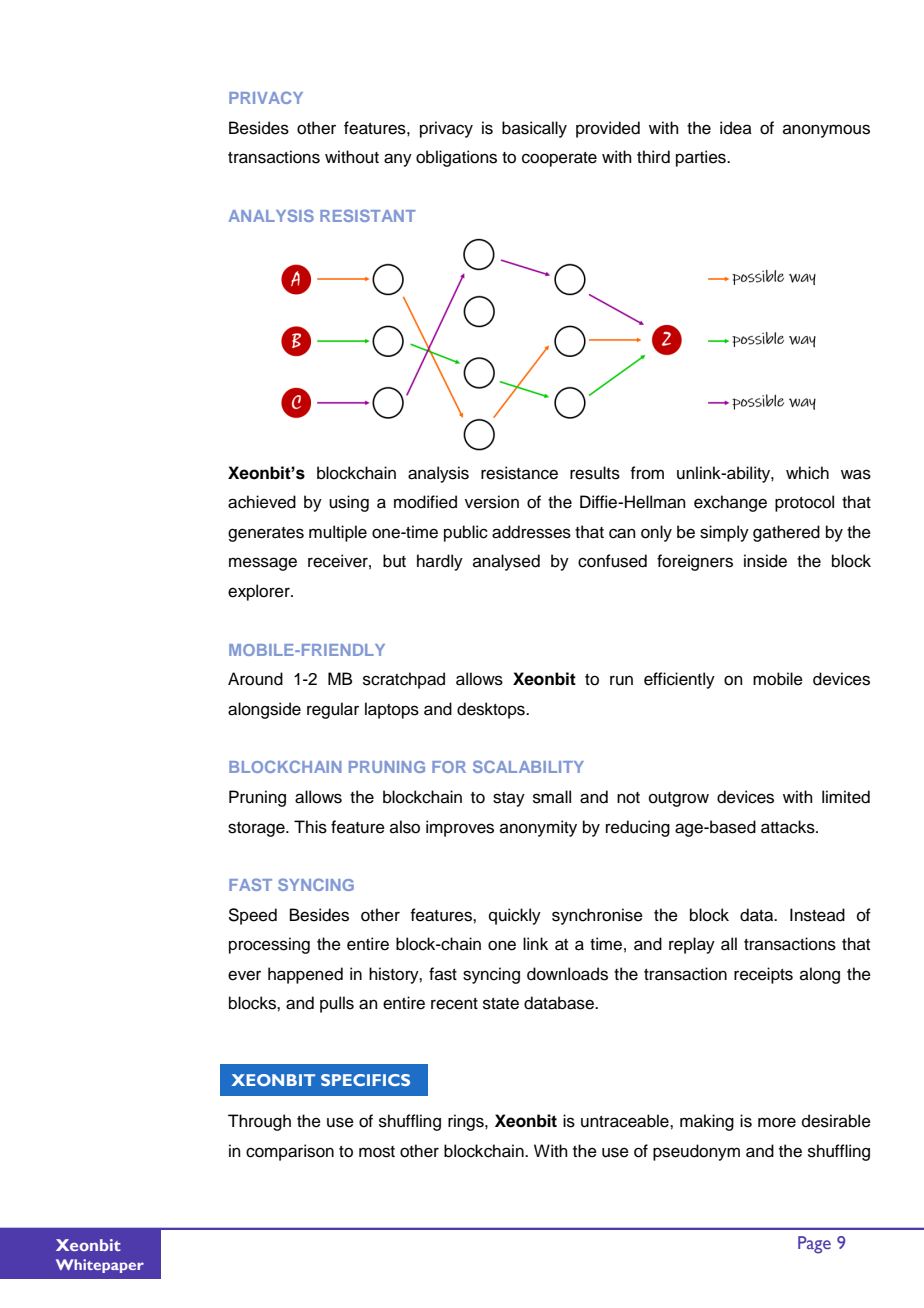 This screenshot has height=1308, width=924. What do you see at coordinates (456, 158) in the screenshot?
I see `obligations` at bounding box center [456, 158].
